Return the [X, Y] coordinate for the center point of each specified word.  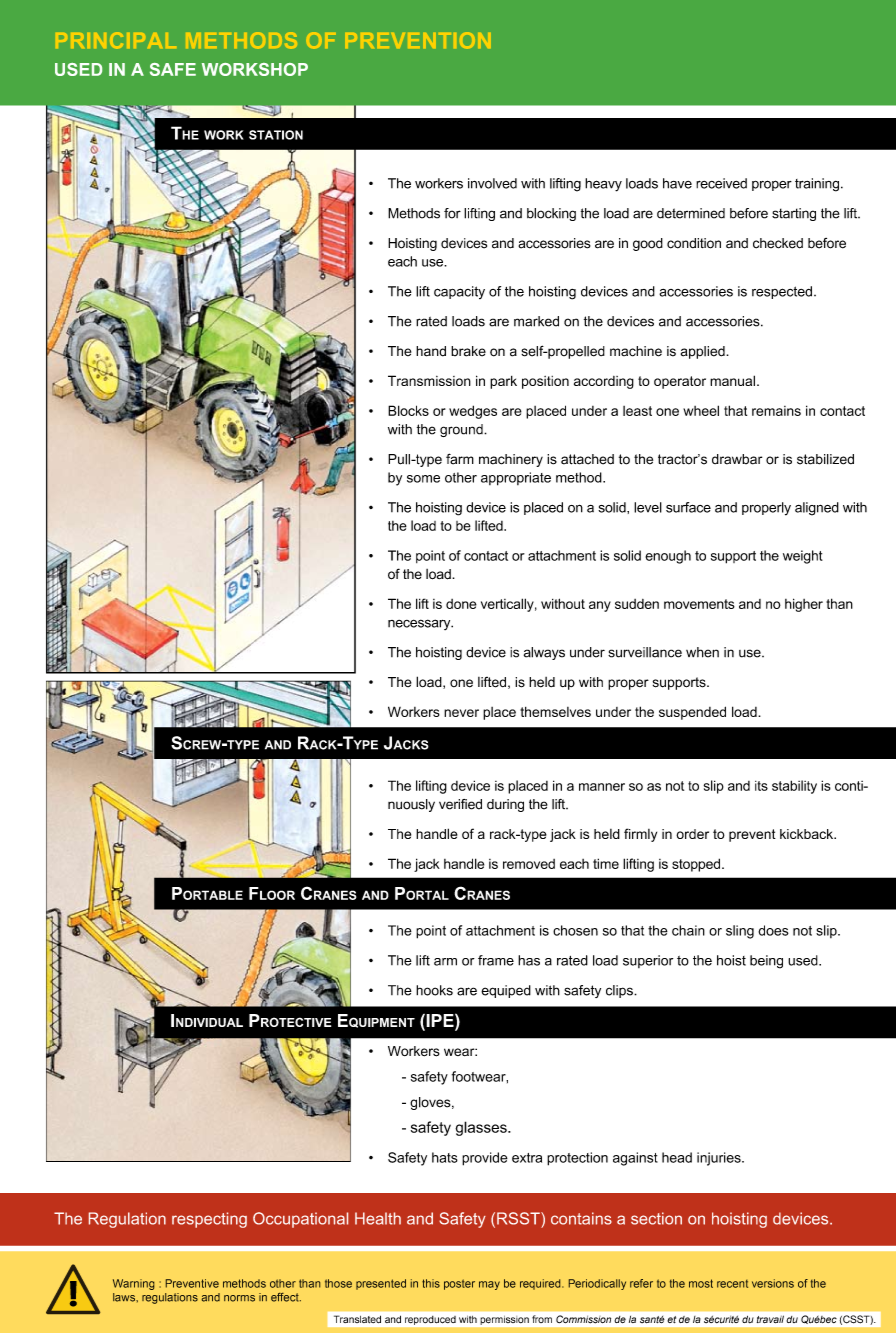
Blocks [408, 410]
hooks [434, 990]
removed [529, 864]
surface [688, 507]
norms [239, 1298]
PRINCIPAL [116, 40]
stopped [697, 865]
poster [459, 1284]
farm [460, 459]
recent [732, 1284]
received [721, 183]
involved [492, 183]
